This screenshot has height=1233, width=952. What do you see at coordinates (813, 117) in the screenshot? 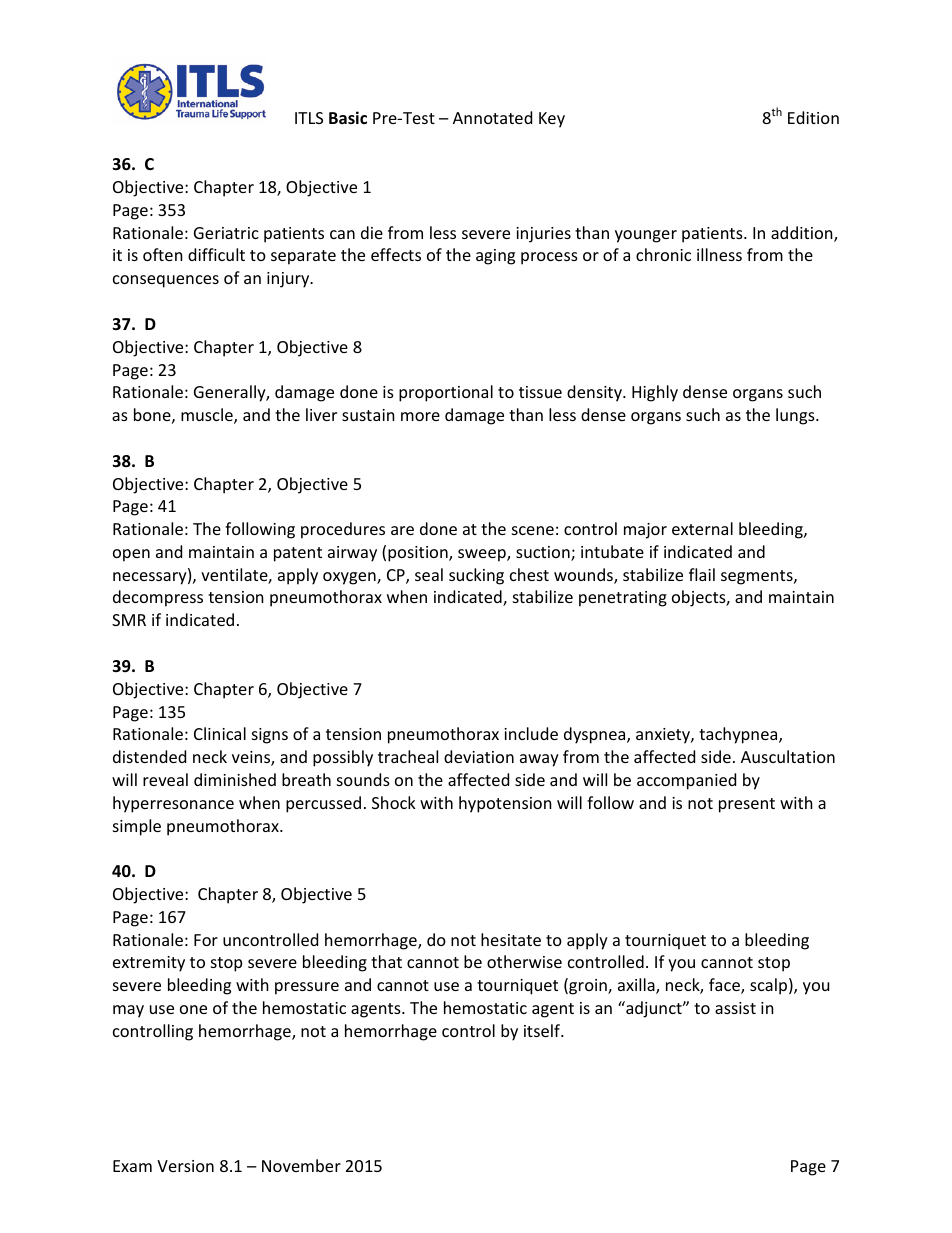
I see `Edition` at bounding box center [813, 117].
